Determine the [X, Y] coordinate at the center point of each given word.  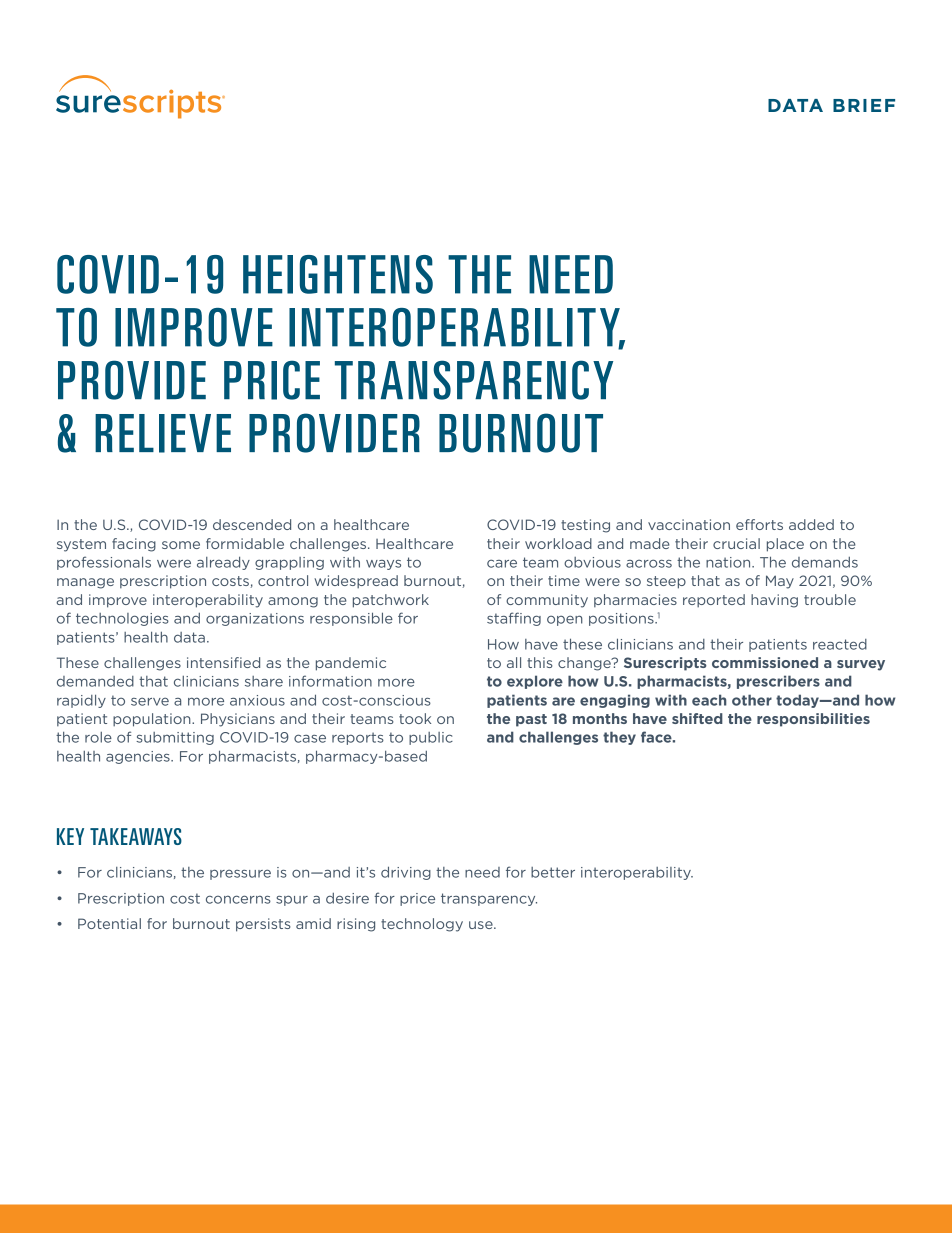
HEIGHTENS [338, 274]
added [811, 524]
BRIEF [864, 105]
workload [558, 543]
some [181, 545]
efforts [759, 524]
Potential [109, 923]
